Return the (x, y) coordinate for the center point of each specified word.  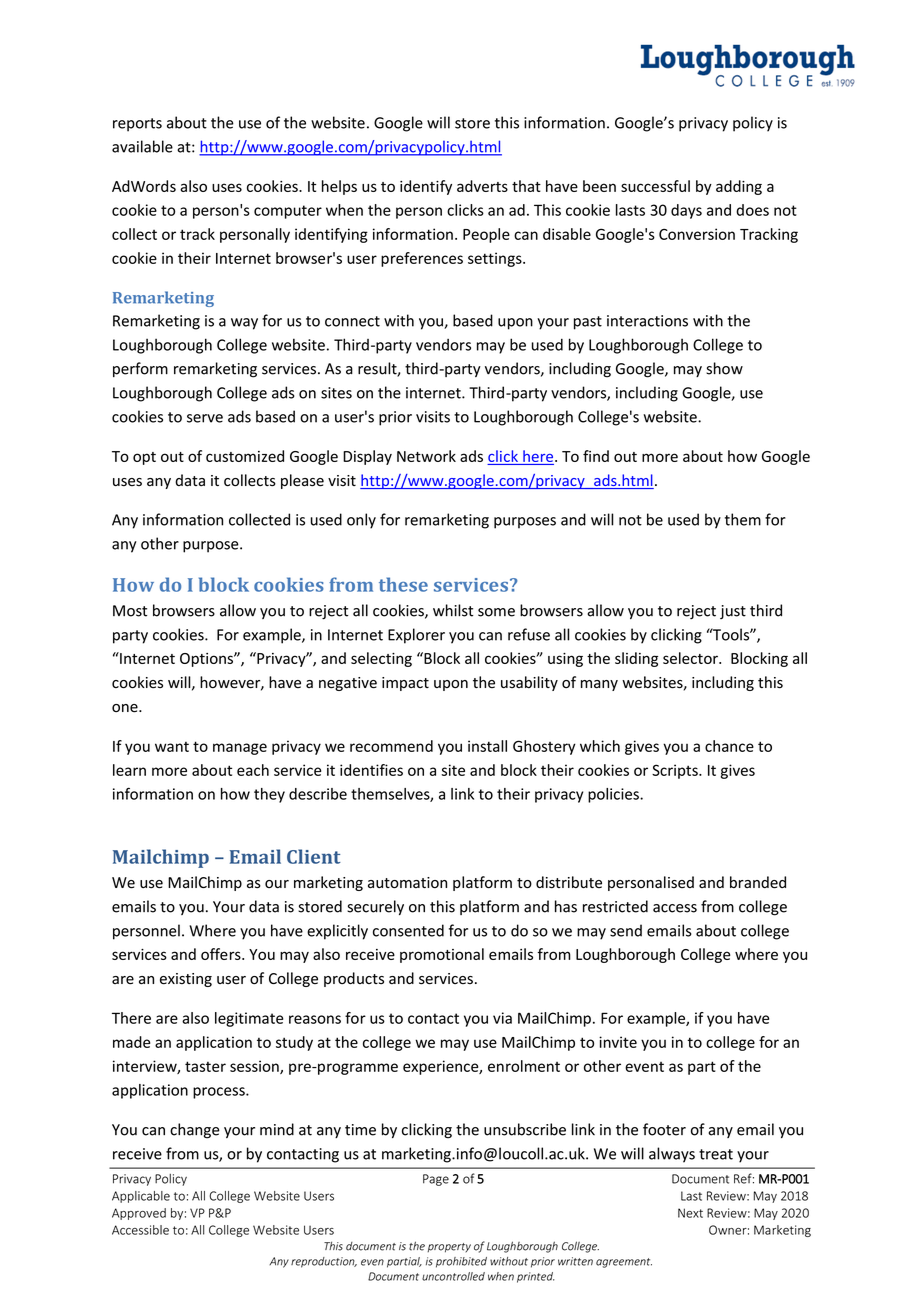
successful (655, 186)
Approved (139, 1214)
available (142, 146)
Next (690, 1213)
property (449, 1248)
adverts (482, 186)
